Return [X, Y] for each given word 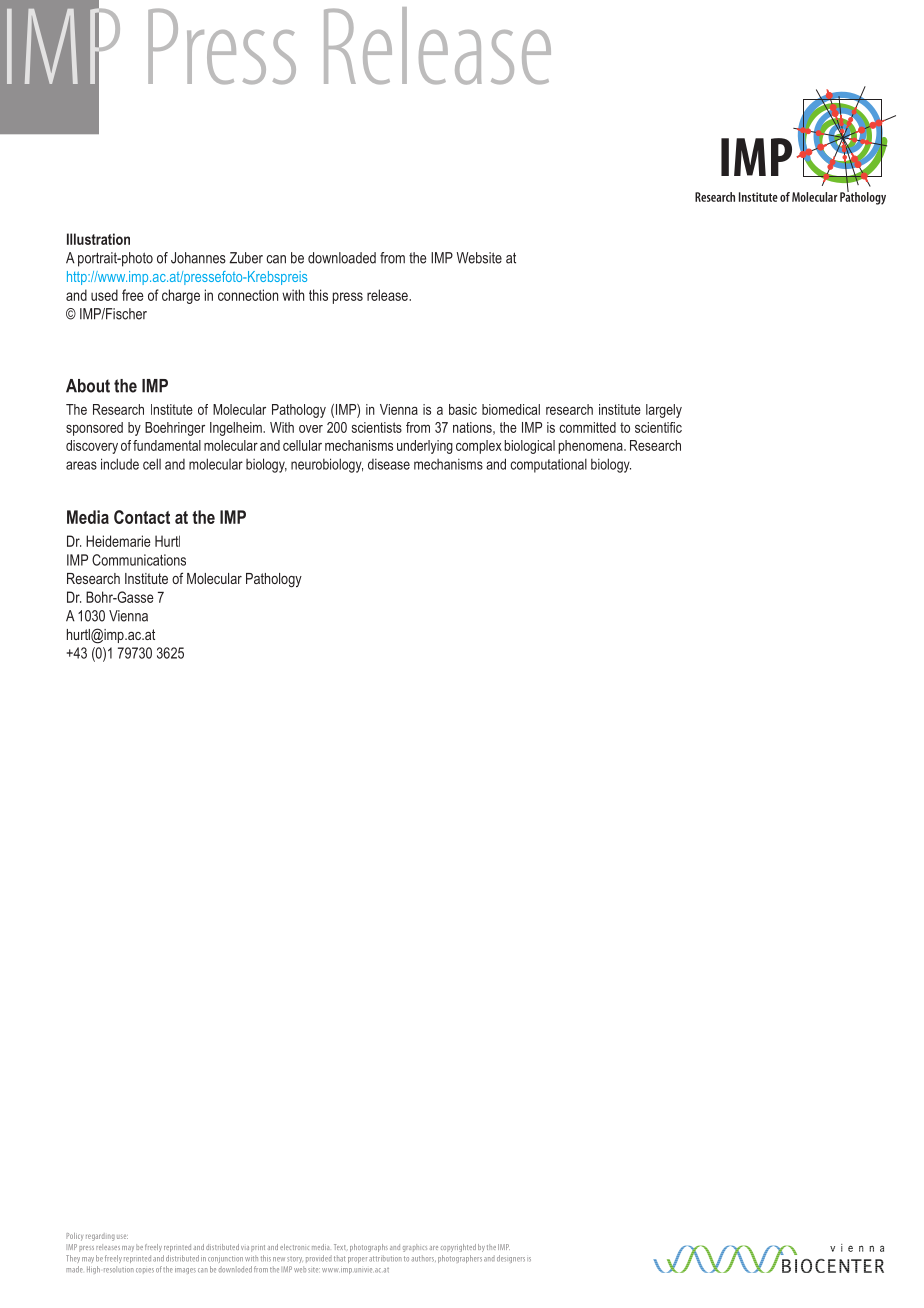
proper [357, 1260]
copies [145, 1271]
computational [548, 465]
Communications [139, 560]
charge [181, 296]
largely [664, 411]
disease [389, 464]
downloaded [342, 258]
